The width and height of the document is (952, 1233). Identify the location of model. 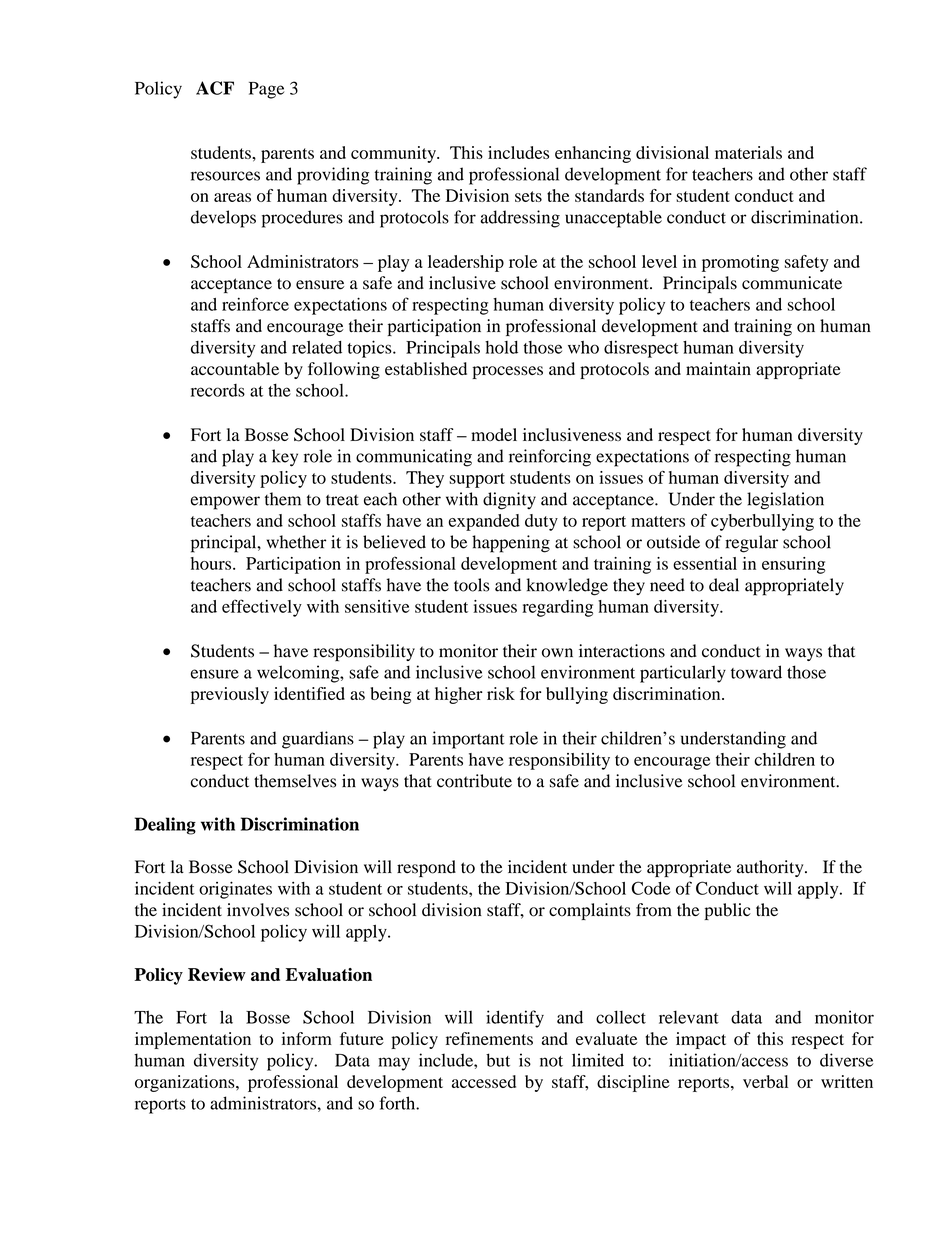
(494, 434).
